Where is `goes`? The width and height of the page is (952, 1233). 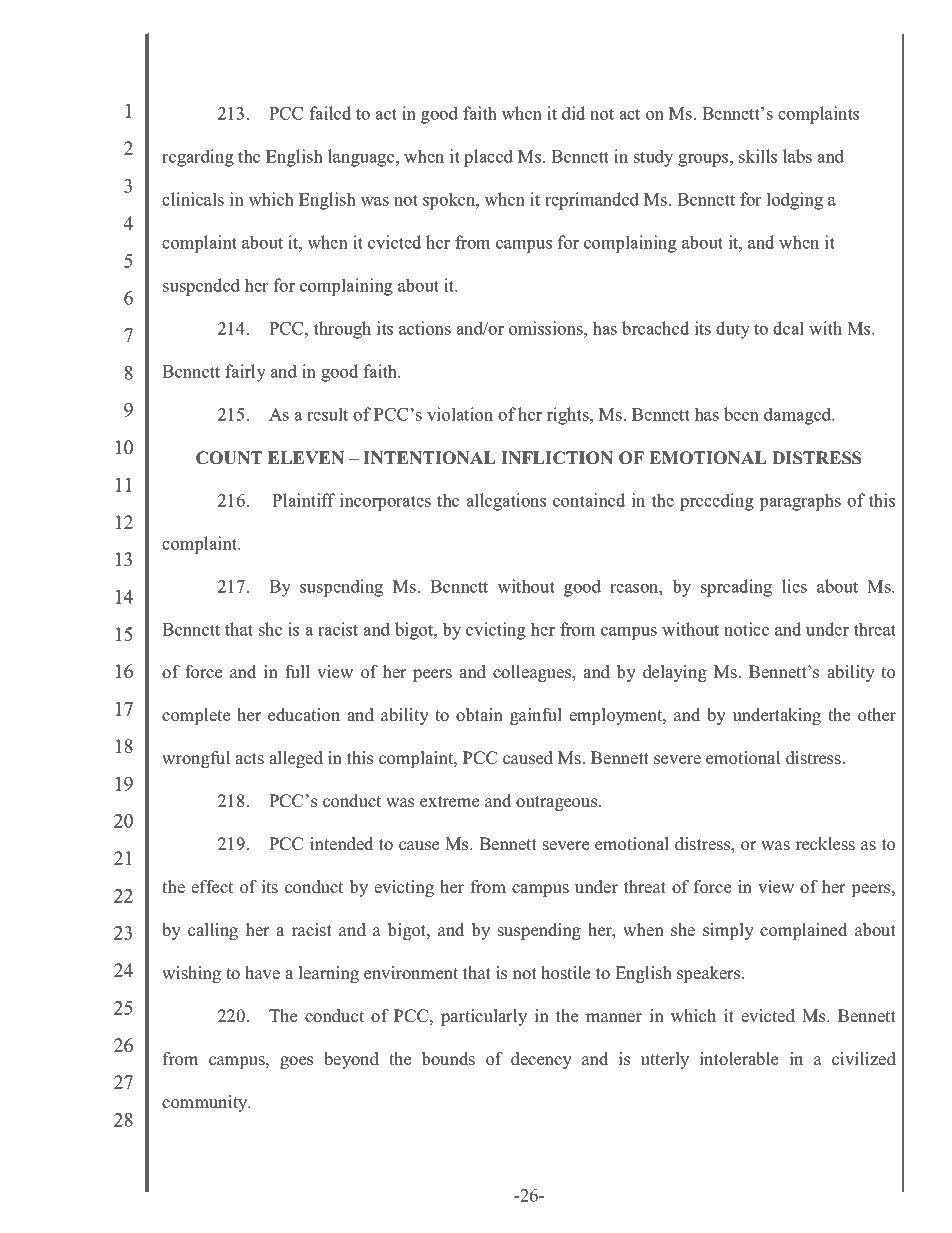 goes is located at coordinates (296, 1062).
